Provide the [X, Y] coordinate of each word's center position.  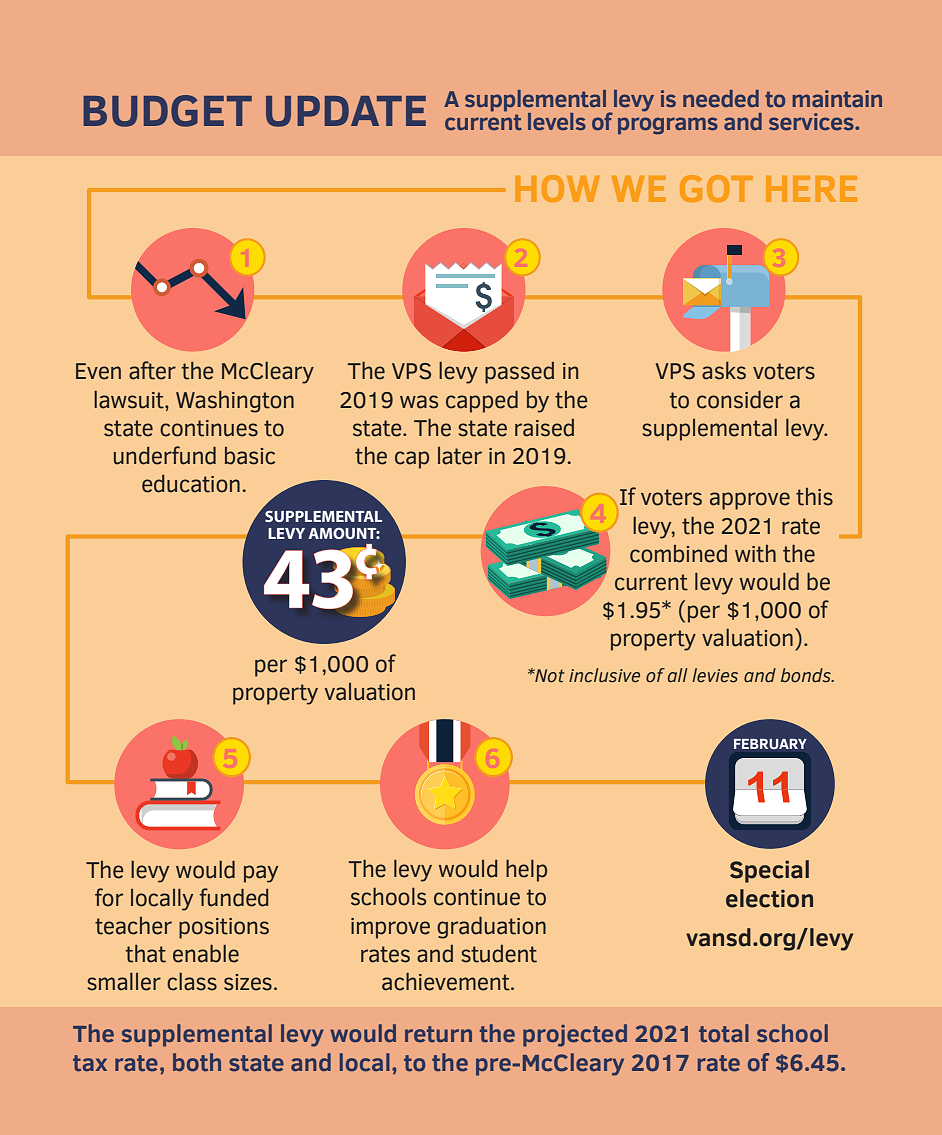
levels [557, 121]
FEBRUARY [770, 744]
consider [740, 400]
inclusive [604, 675]
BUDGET [167, 111]
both [197, 1062]
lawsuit [130, 400]
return [438, 1034]
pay [261, 874]
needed [721, 98]
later [460, 456]
